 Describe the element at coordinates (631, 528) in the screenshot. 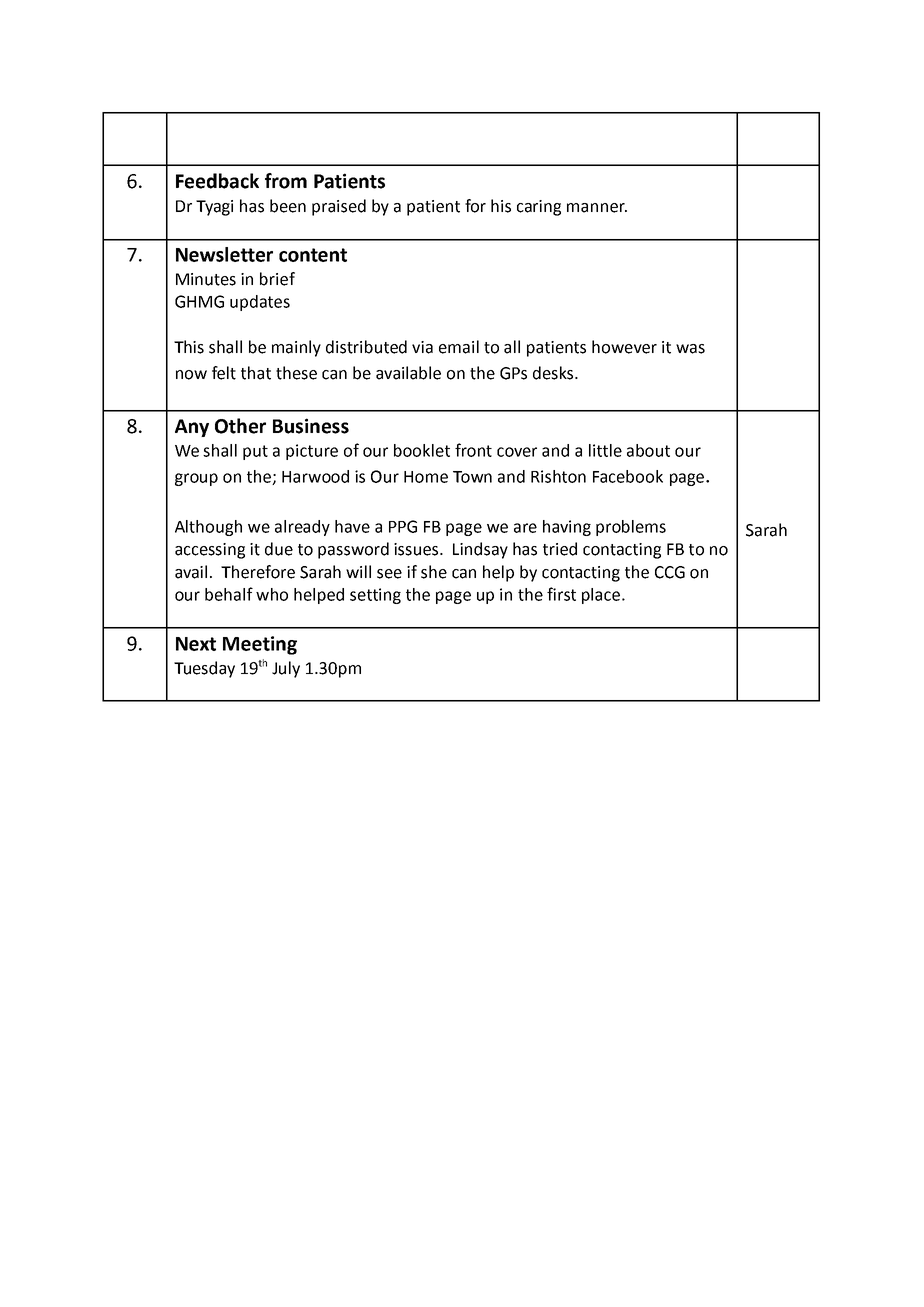

I see `problems` at that location.
